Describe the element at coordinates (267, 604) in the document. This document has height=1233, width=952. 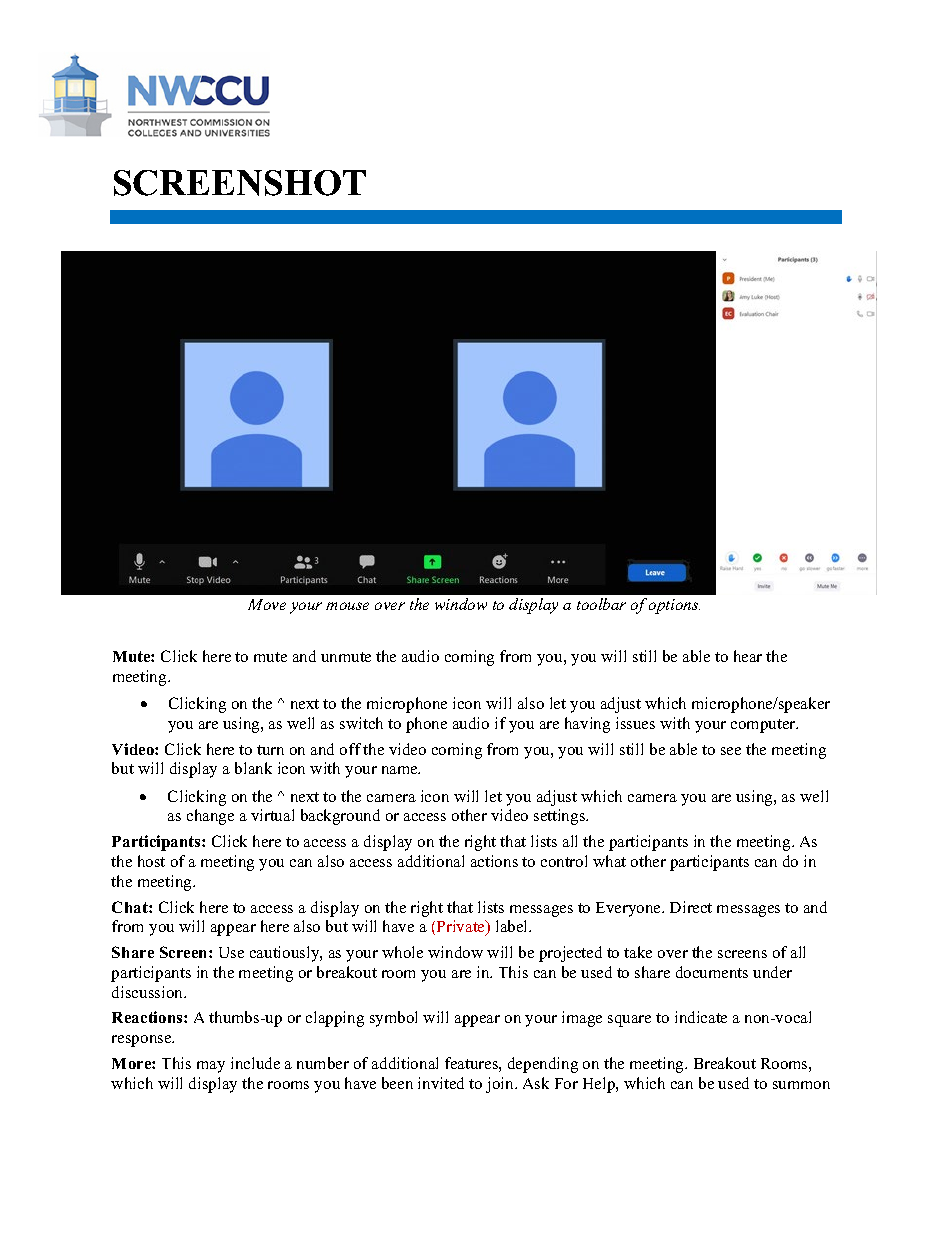
I see `Move` at that location.
